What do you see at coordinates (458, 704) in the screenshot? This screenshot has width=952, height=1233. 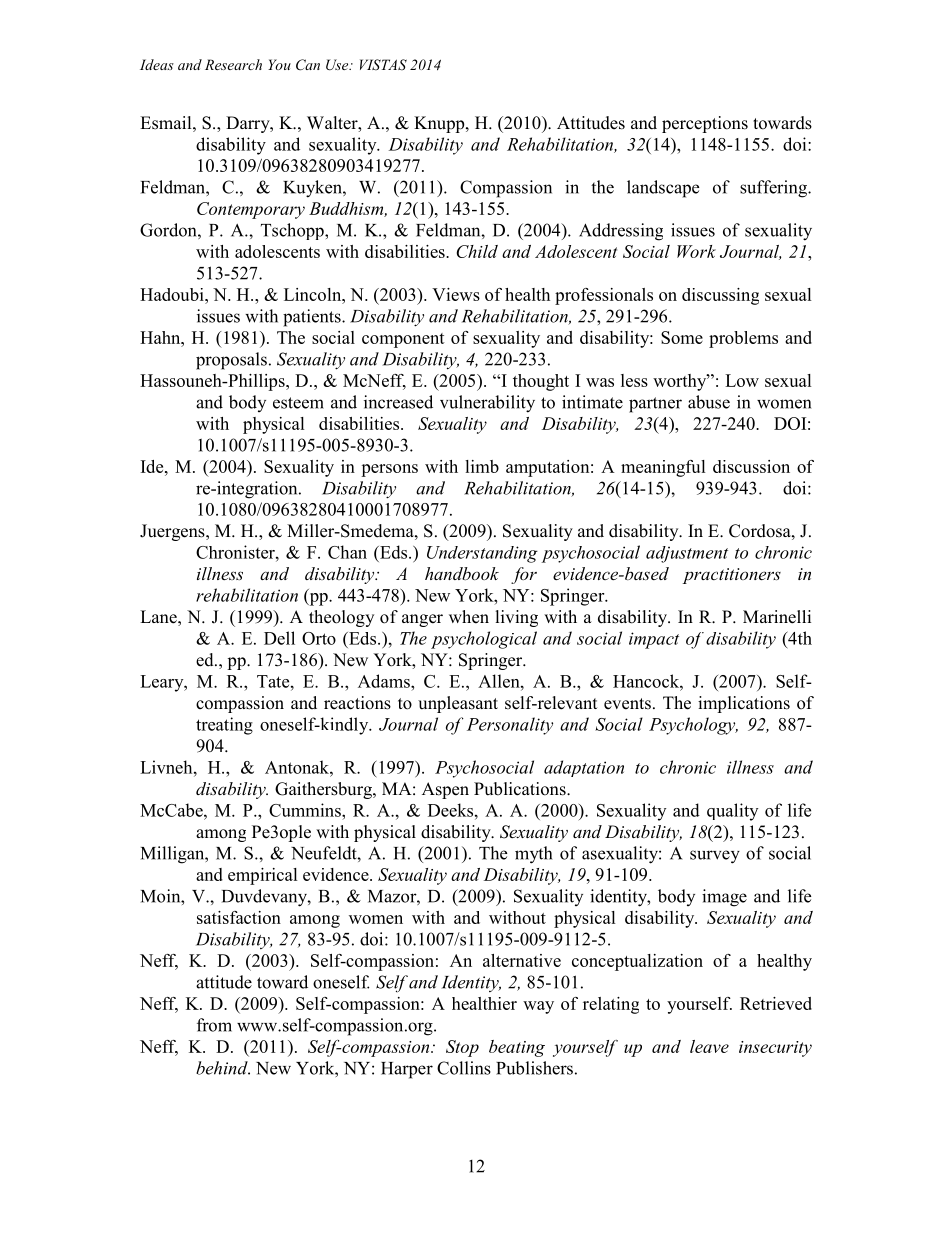 I see `unpleasant` at bounding box center [458, 704].
